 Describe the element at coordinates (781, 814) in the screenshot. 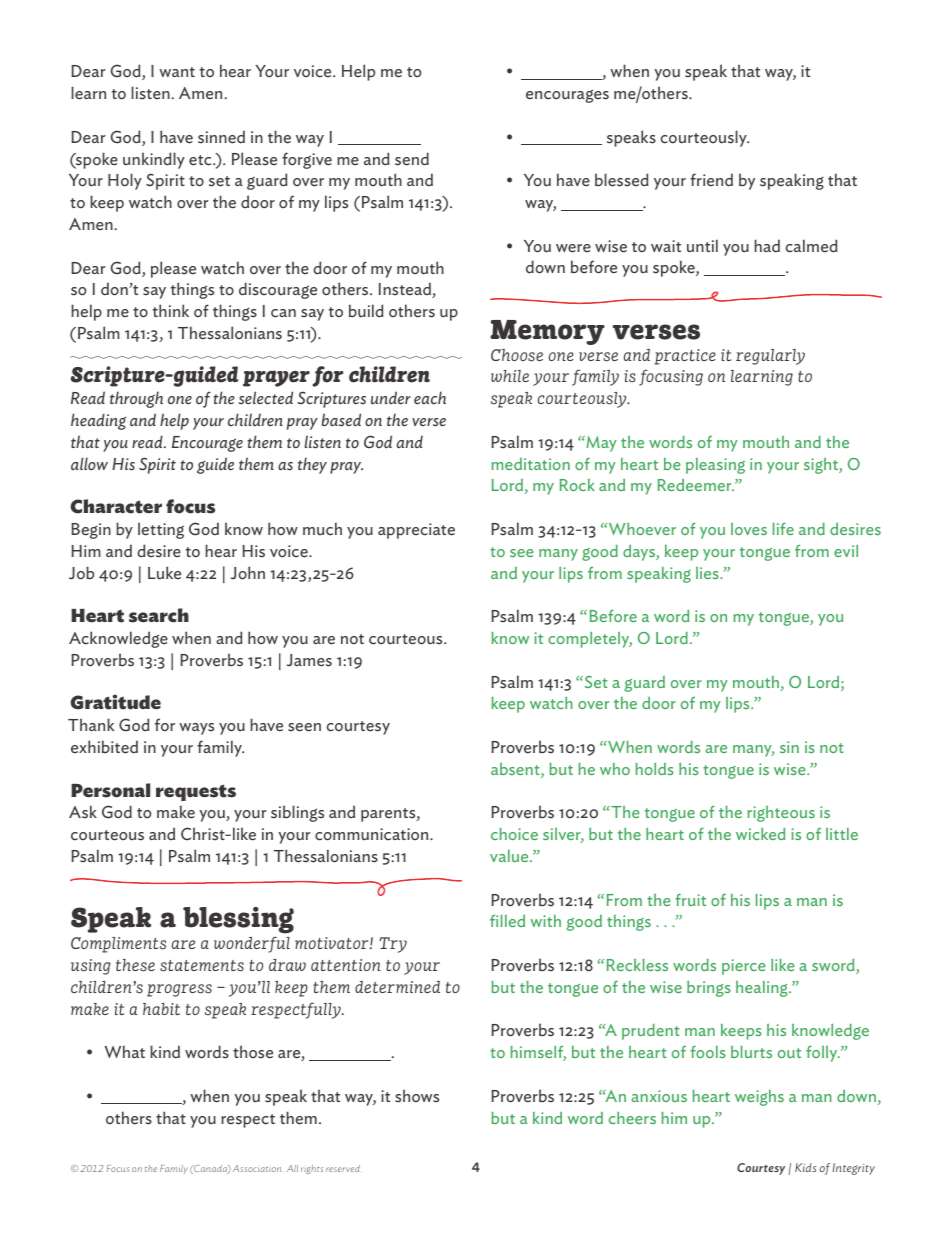

I see `righteous` at that location.
